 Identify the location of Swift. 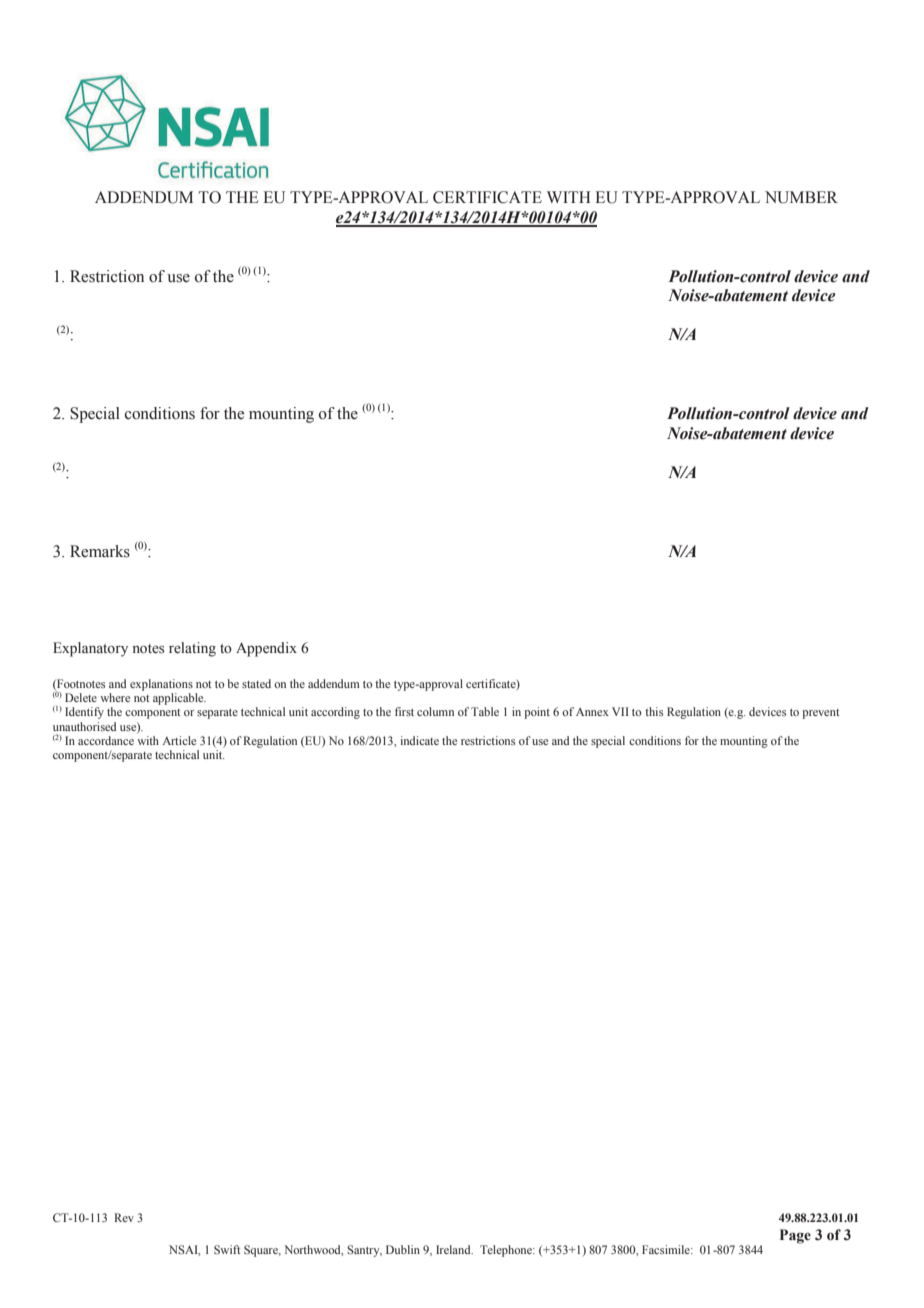
(227, 1249).
